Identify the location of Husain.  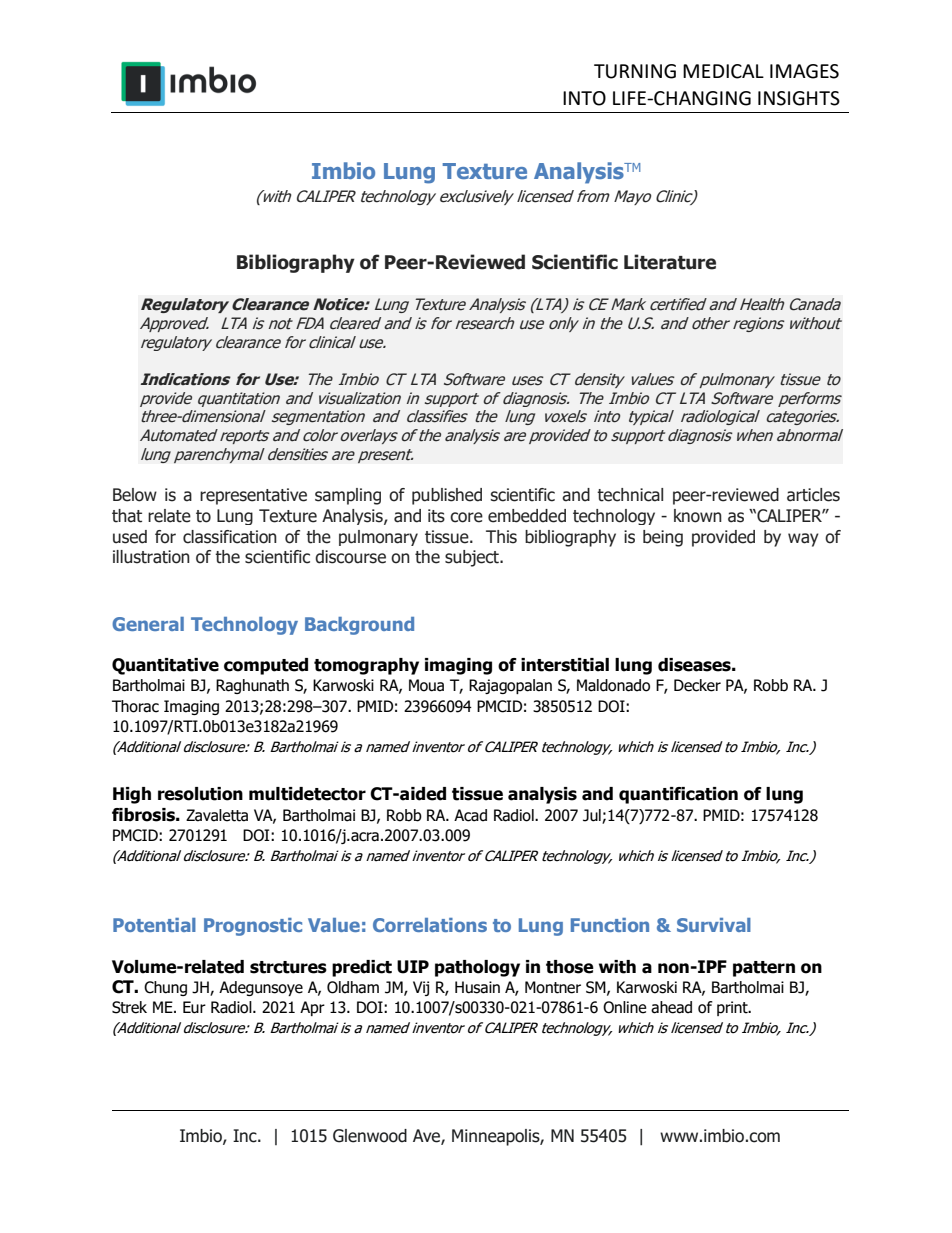
(477, 987).
